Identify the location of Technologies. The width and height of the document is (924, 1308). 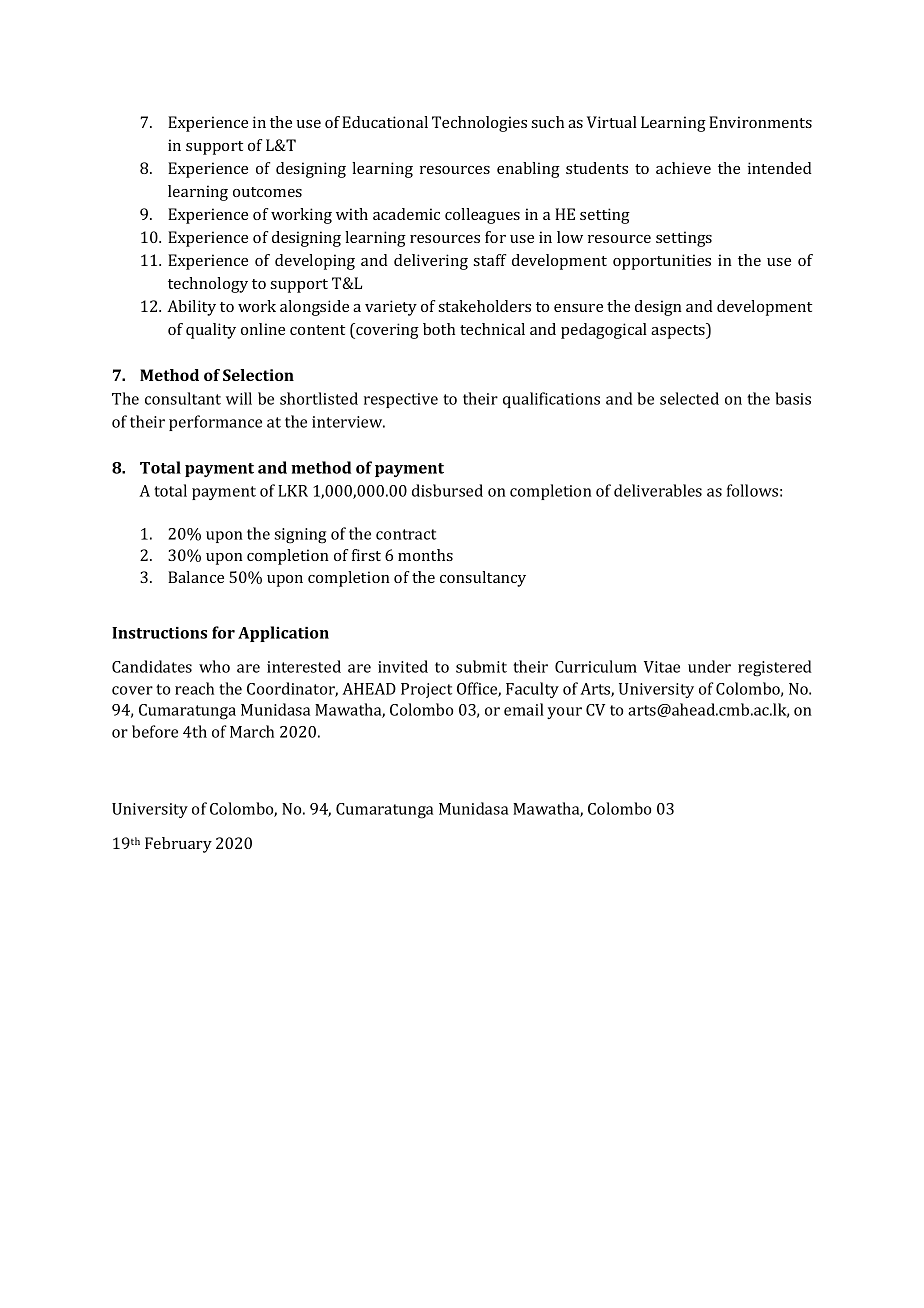
(479, 124).
